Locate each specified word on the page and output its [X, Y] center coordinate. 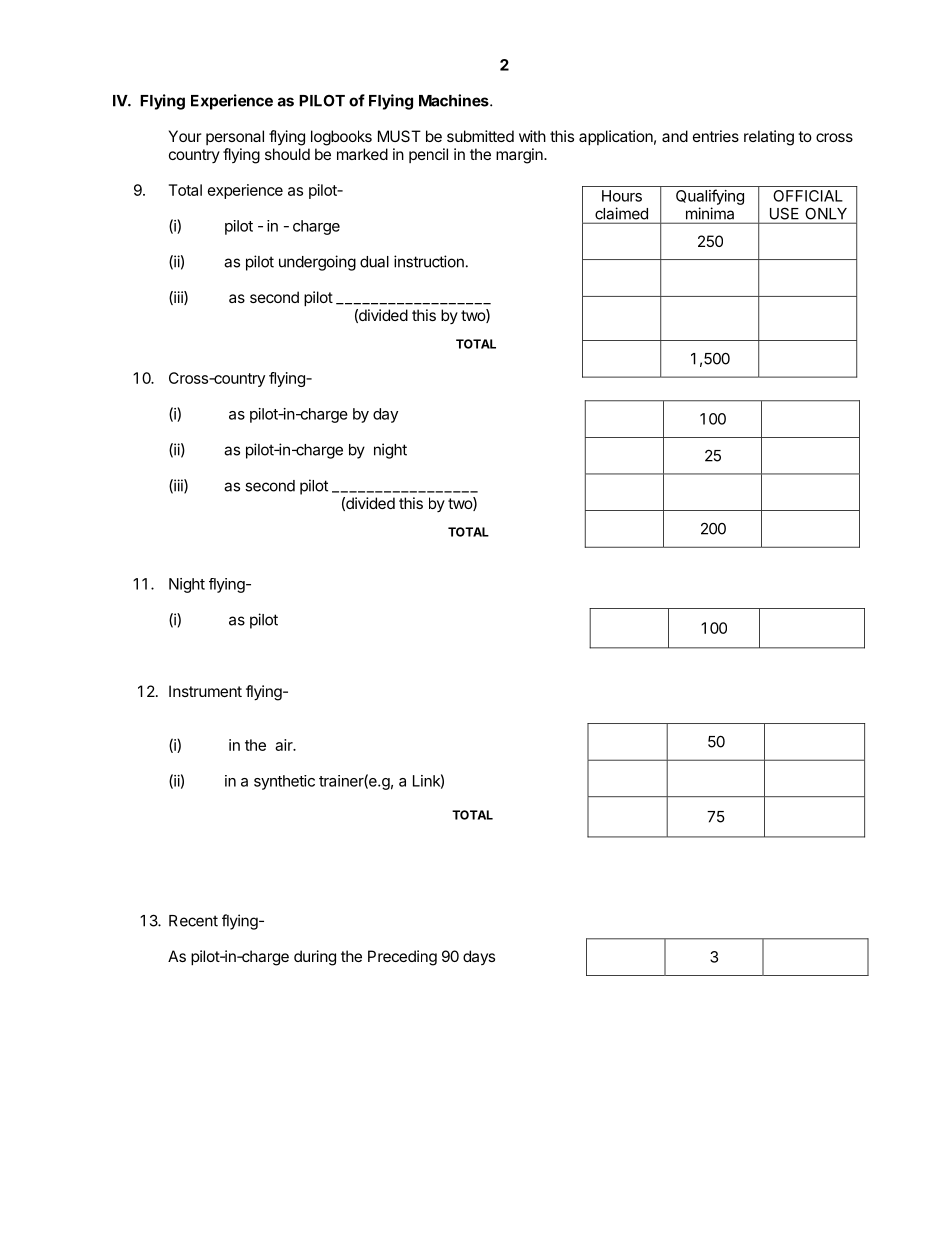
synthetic [284, 782]
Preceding [402, 958]
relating [769, 138]
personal [235, 137]
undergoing [317, 263]
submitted [480, 136]
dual [374, 262]
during [315, 958]
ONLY [826, 214]
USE [784, 214]
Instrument [205, 691]
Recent [193, 921]
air [285, 745]
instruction [429, 261]
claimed [621, 213]
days [479, 957]
